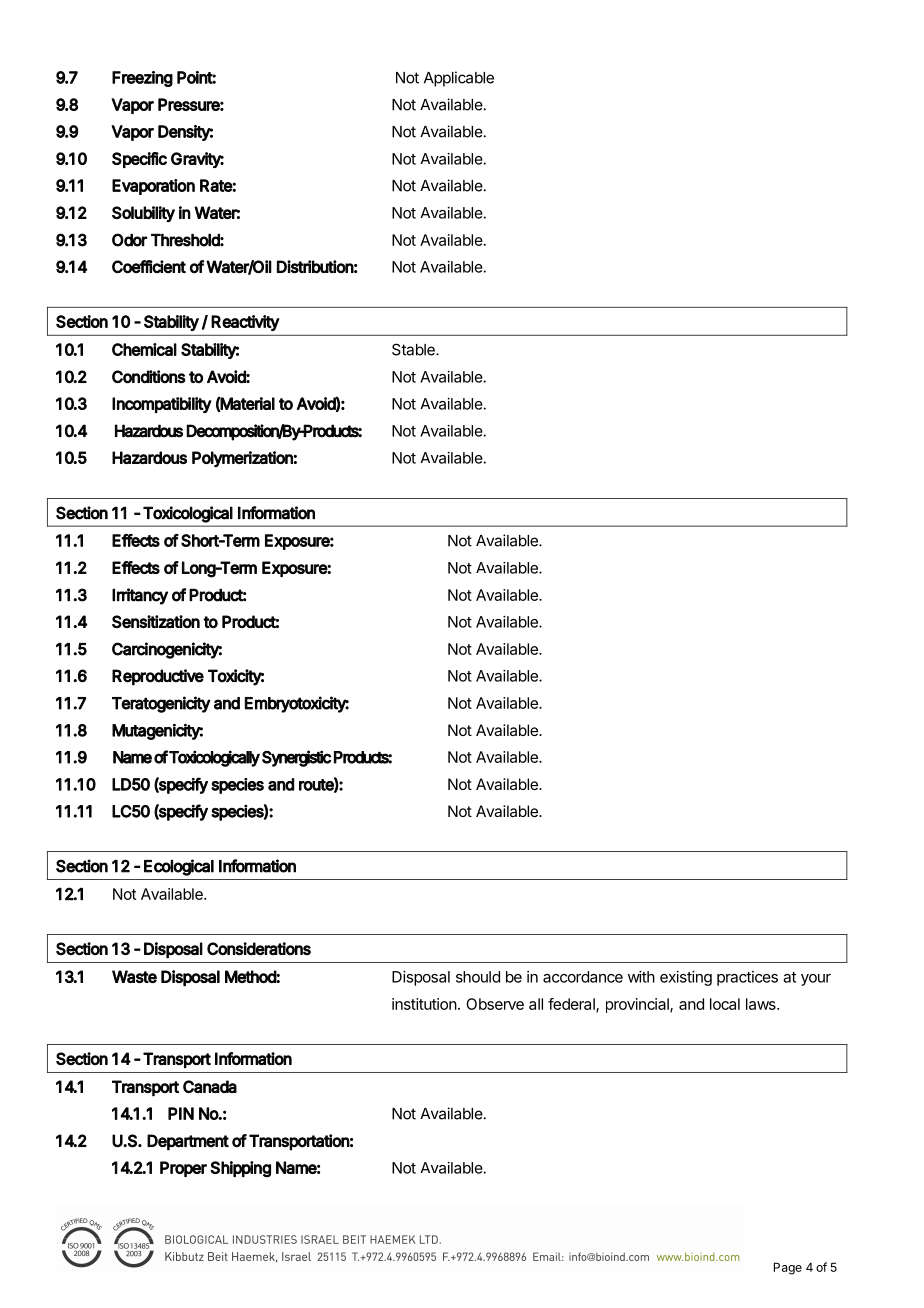 This page has height=1308, width=924. What do you see at coordinates (296, 758) in the page?
I see `Synergistic` at bounding box center [296, 758].
